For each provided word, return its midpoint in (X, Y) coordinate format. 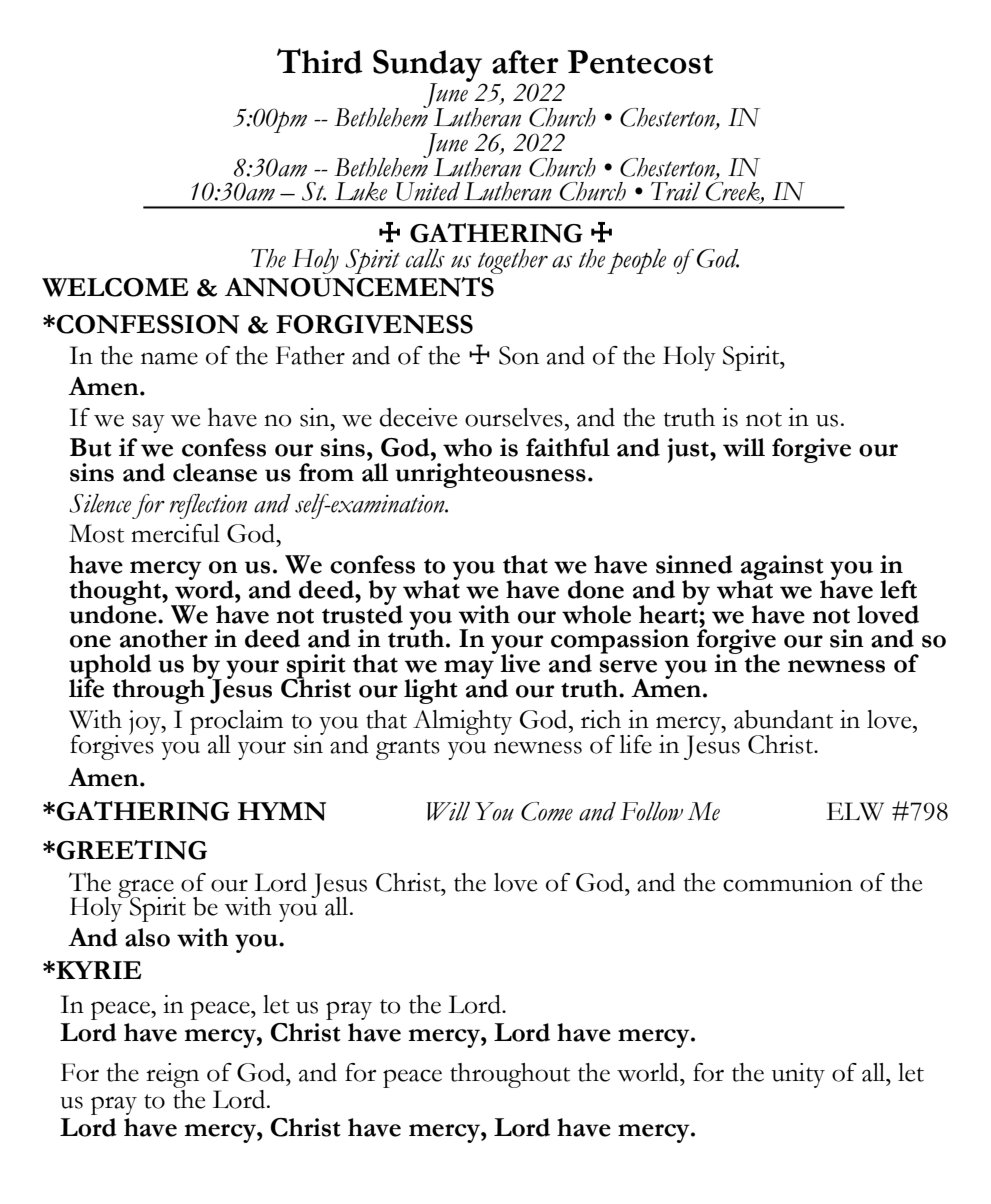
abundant (783, 719)
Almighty (462, 722)
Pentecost (640, 62)
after (525, 62)
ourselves (514, 417)
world (649, 1072)
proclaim (236, 723)
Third (320, 61)
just (689, 450)
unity (798, 1075)
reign (172, 1075)
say (148, 423)
